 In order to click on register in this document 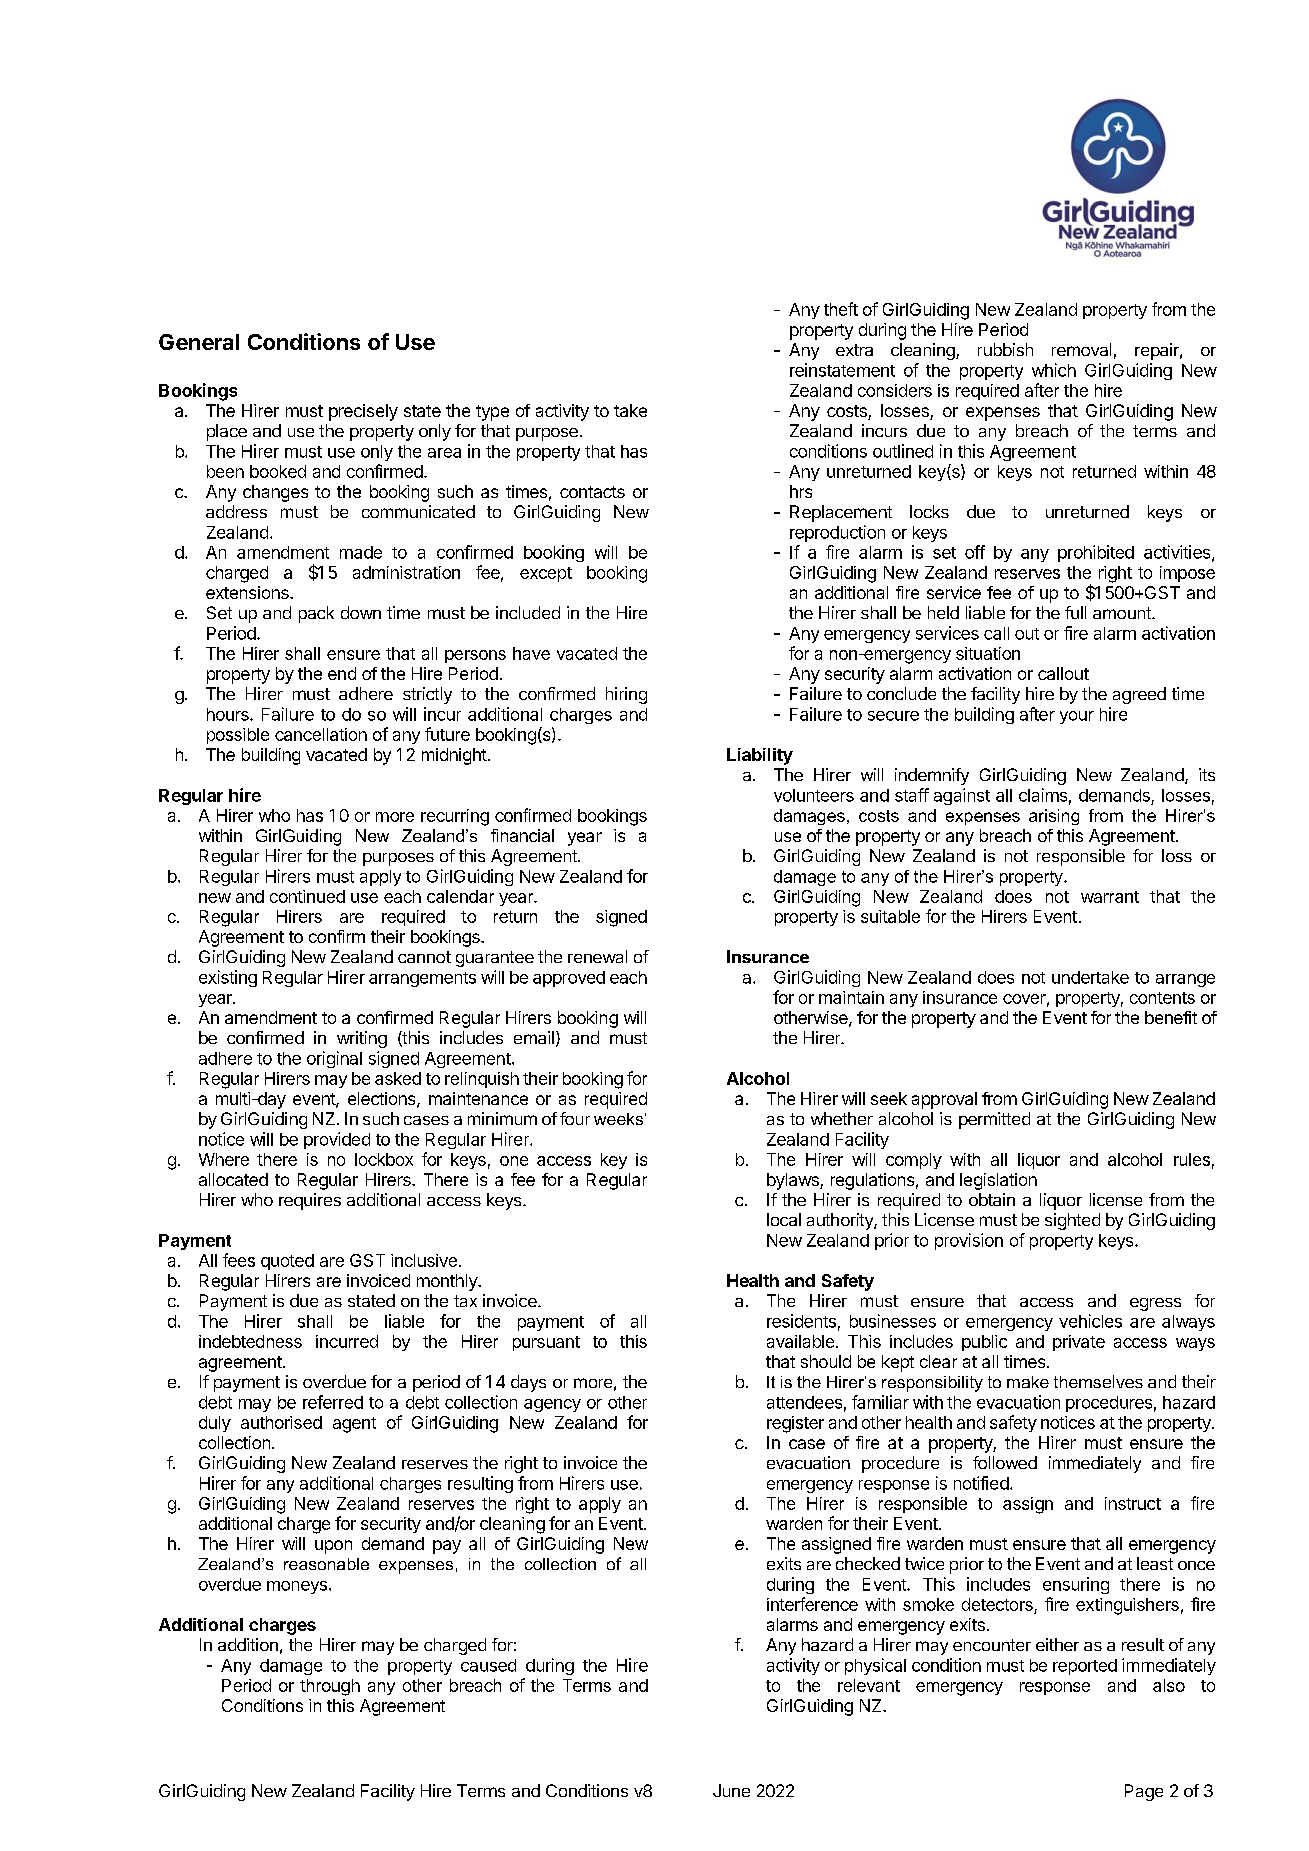, I will do `click(795, 1424)`.
